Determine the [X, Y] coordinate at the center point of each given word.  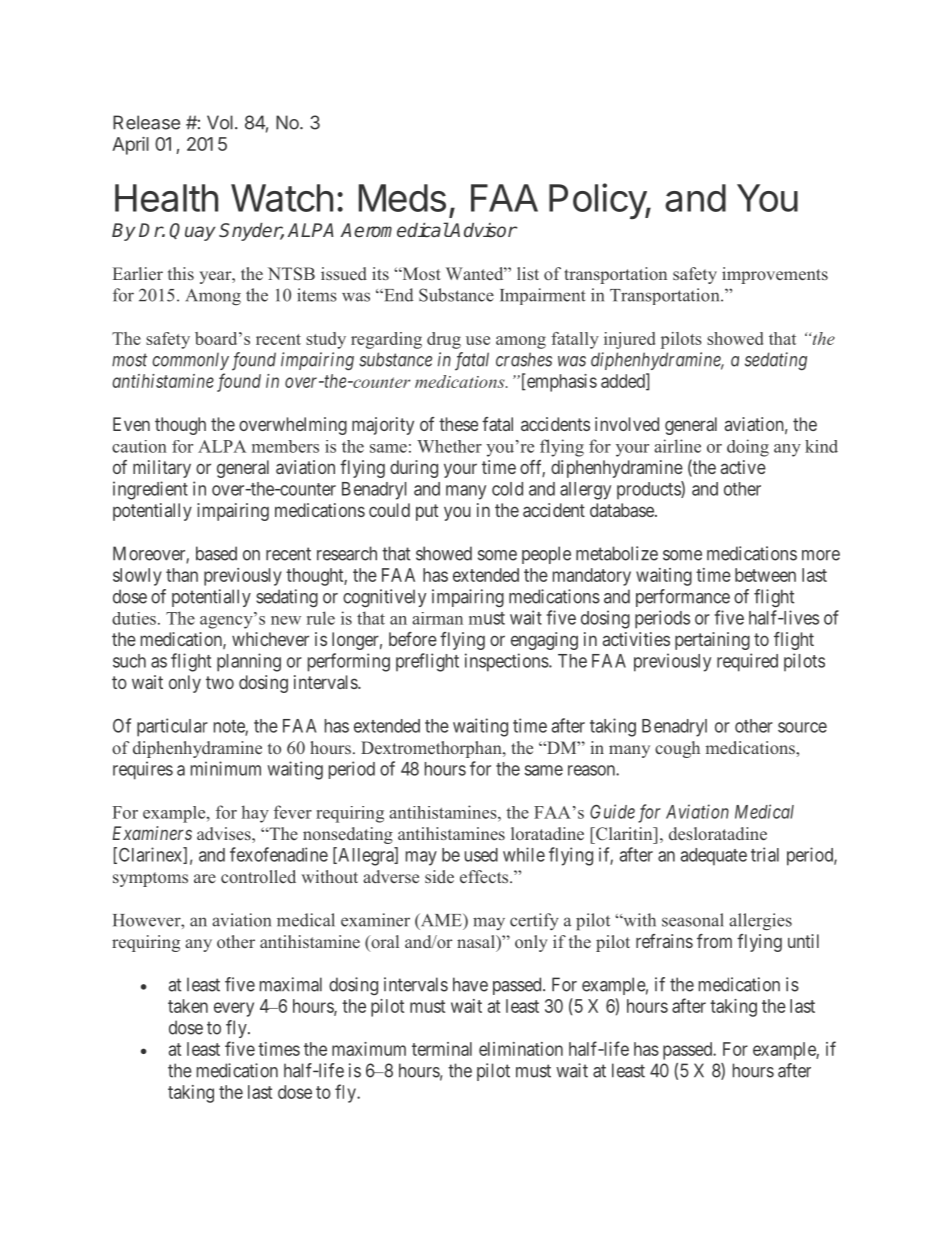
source [802, 727]
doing [748, 448]
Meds [402, 198]
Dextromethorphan [432, 749]
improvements [775, 275]
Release [146, 122]
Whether [449, 446]
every [234, 1009]
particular [172, 727]
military [162, 469]
